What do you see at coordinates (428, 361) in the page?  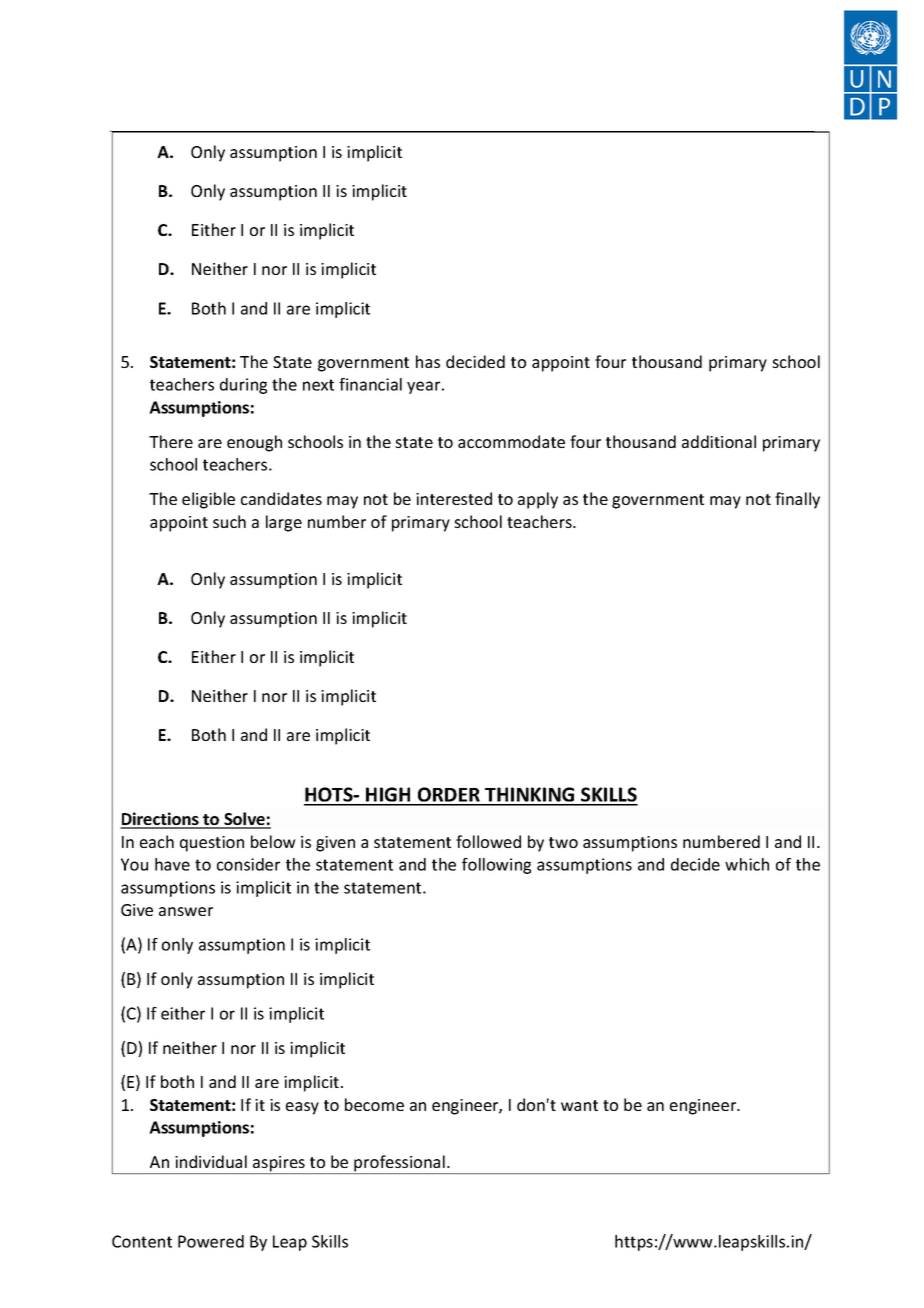 I see `has` at bounding box center [428, 361].
